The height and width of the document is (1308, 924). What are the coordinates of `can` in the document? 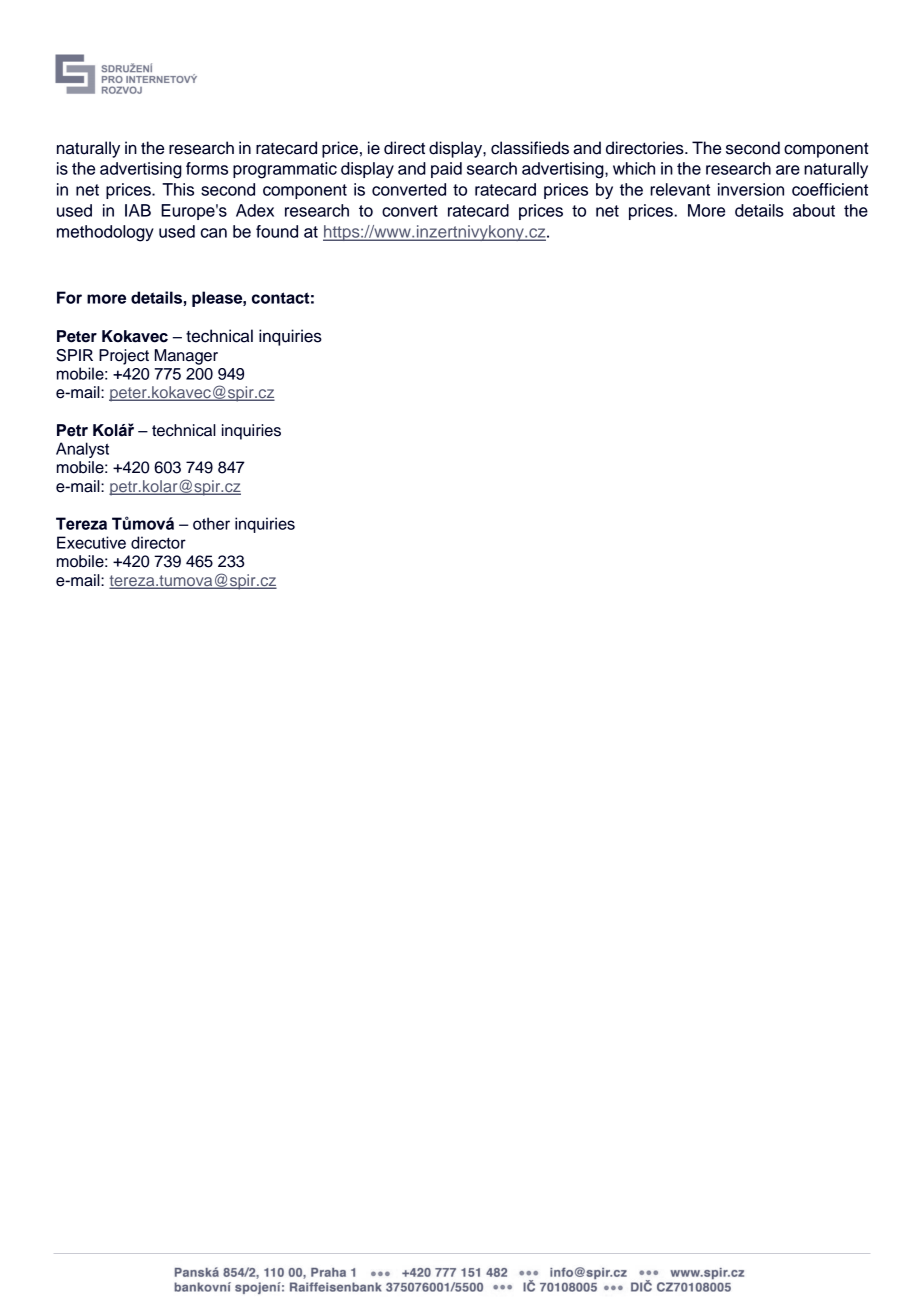 It's located at (214, 233).
